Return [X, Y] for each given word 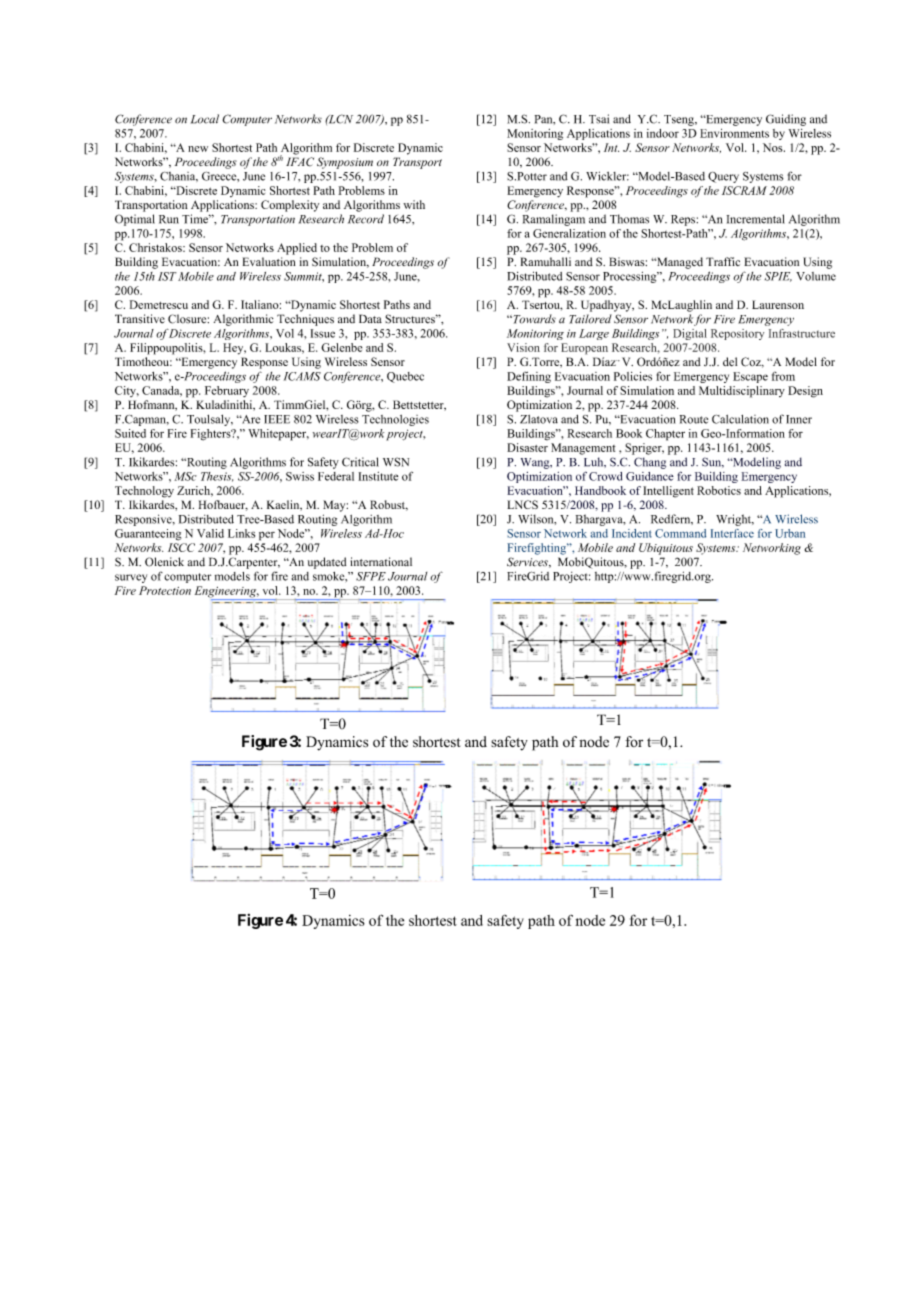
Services [528, 562]
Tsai [599, 119]
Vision [523, 347]
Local [205, 119]
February [227, 391]
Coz [752, 362]
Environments [734, 133]
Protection [165, 590]
